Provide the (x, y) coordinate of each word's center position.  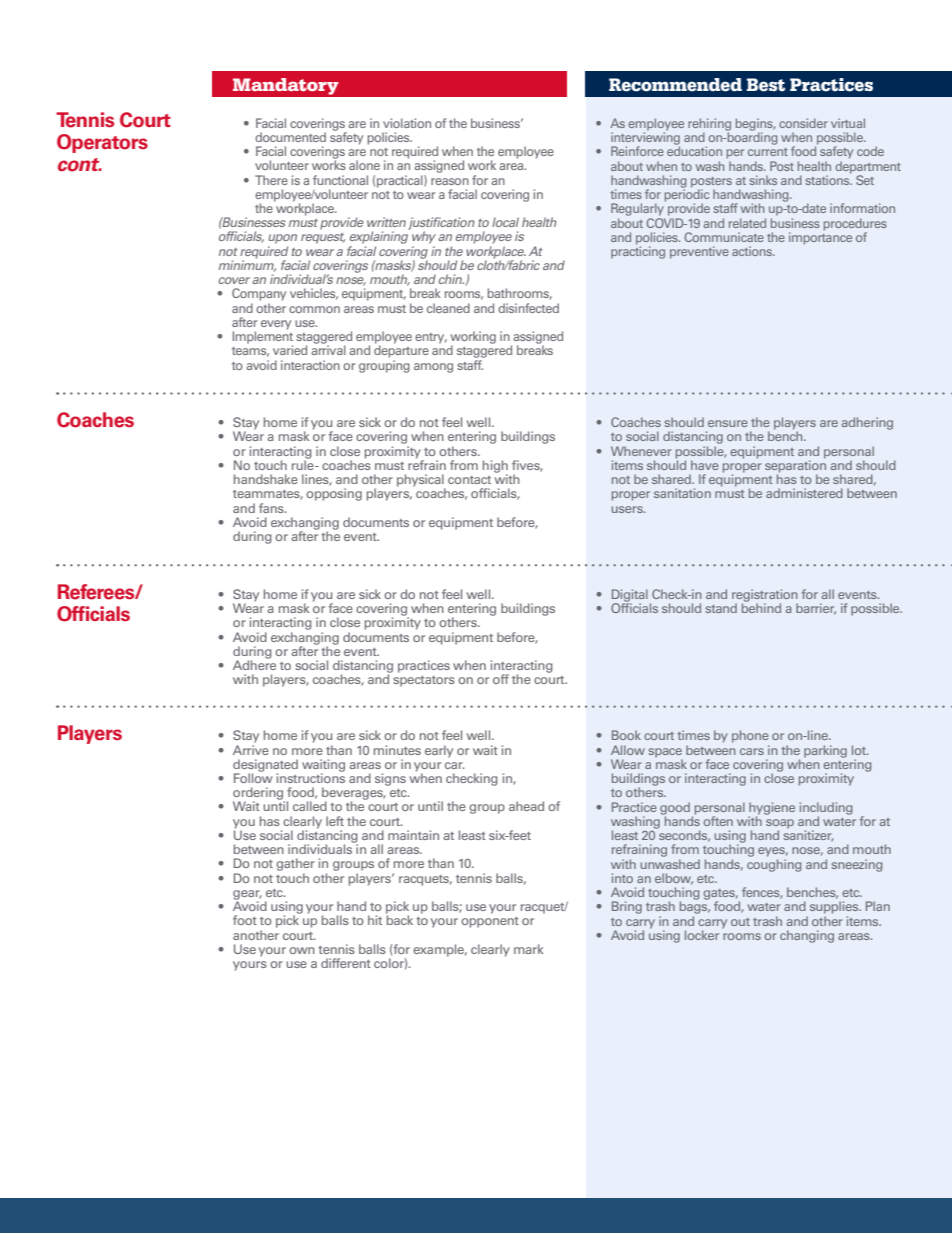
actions (753, 251)
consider (803, 123)
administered (804, 493)
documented (290, 137)
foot (245, 920)
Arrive (251, 748)
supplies (835, 907)
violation (407, 123)
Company (259, 294)
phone (750, 736)
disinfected (528, 308)
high (495, 467)
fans (272, 508)
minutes (397, 750)
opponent (490, 922)
